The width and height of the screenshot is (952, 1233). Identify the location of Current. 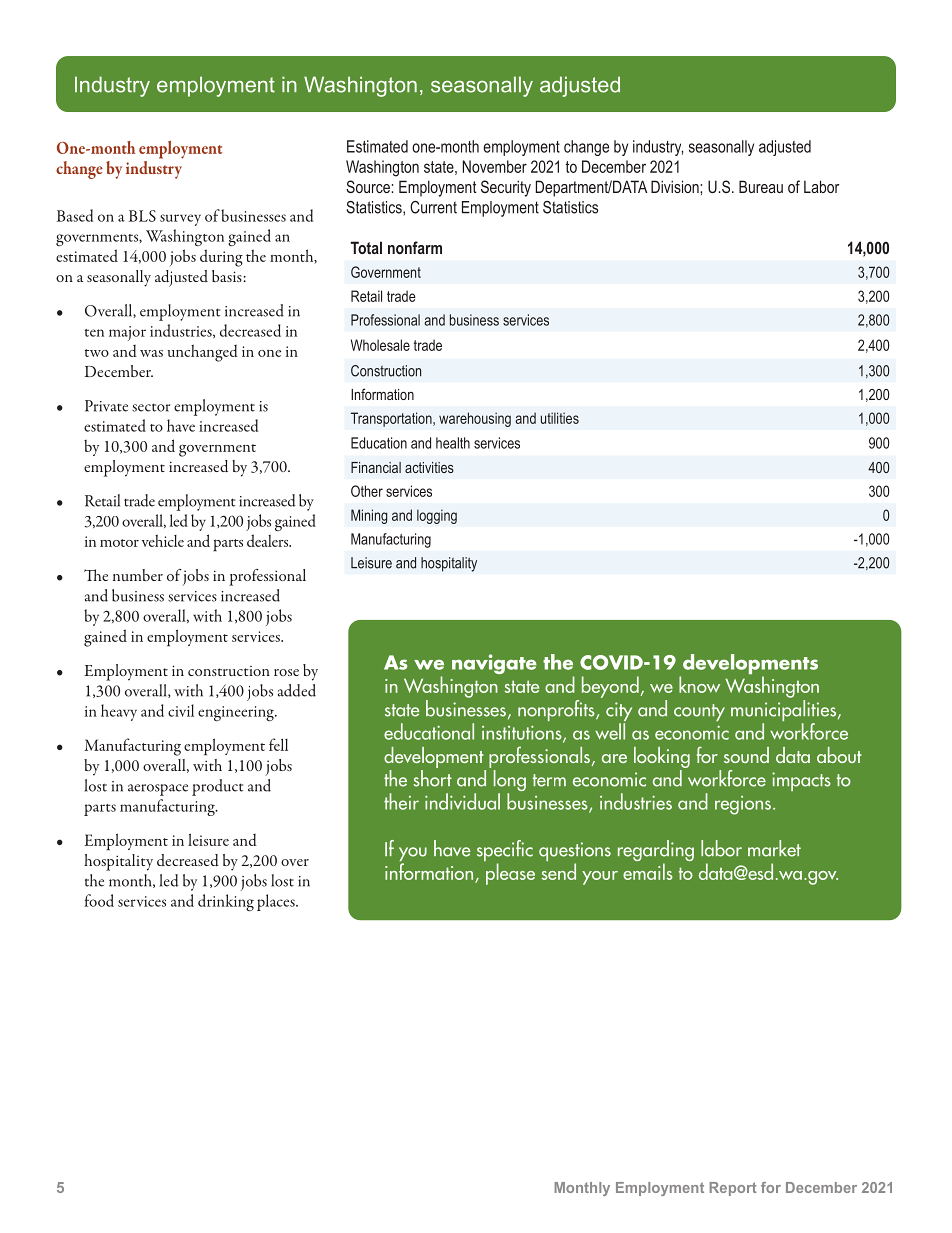
(433, 207).
